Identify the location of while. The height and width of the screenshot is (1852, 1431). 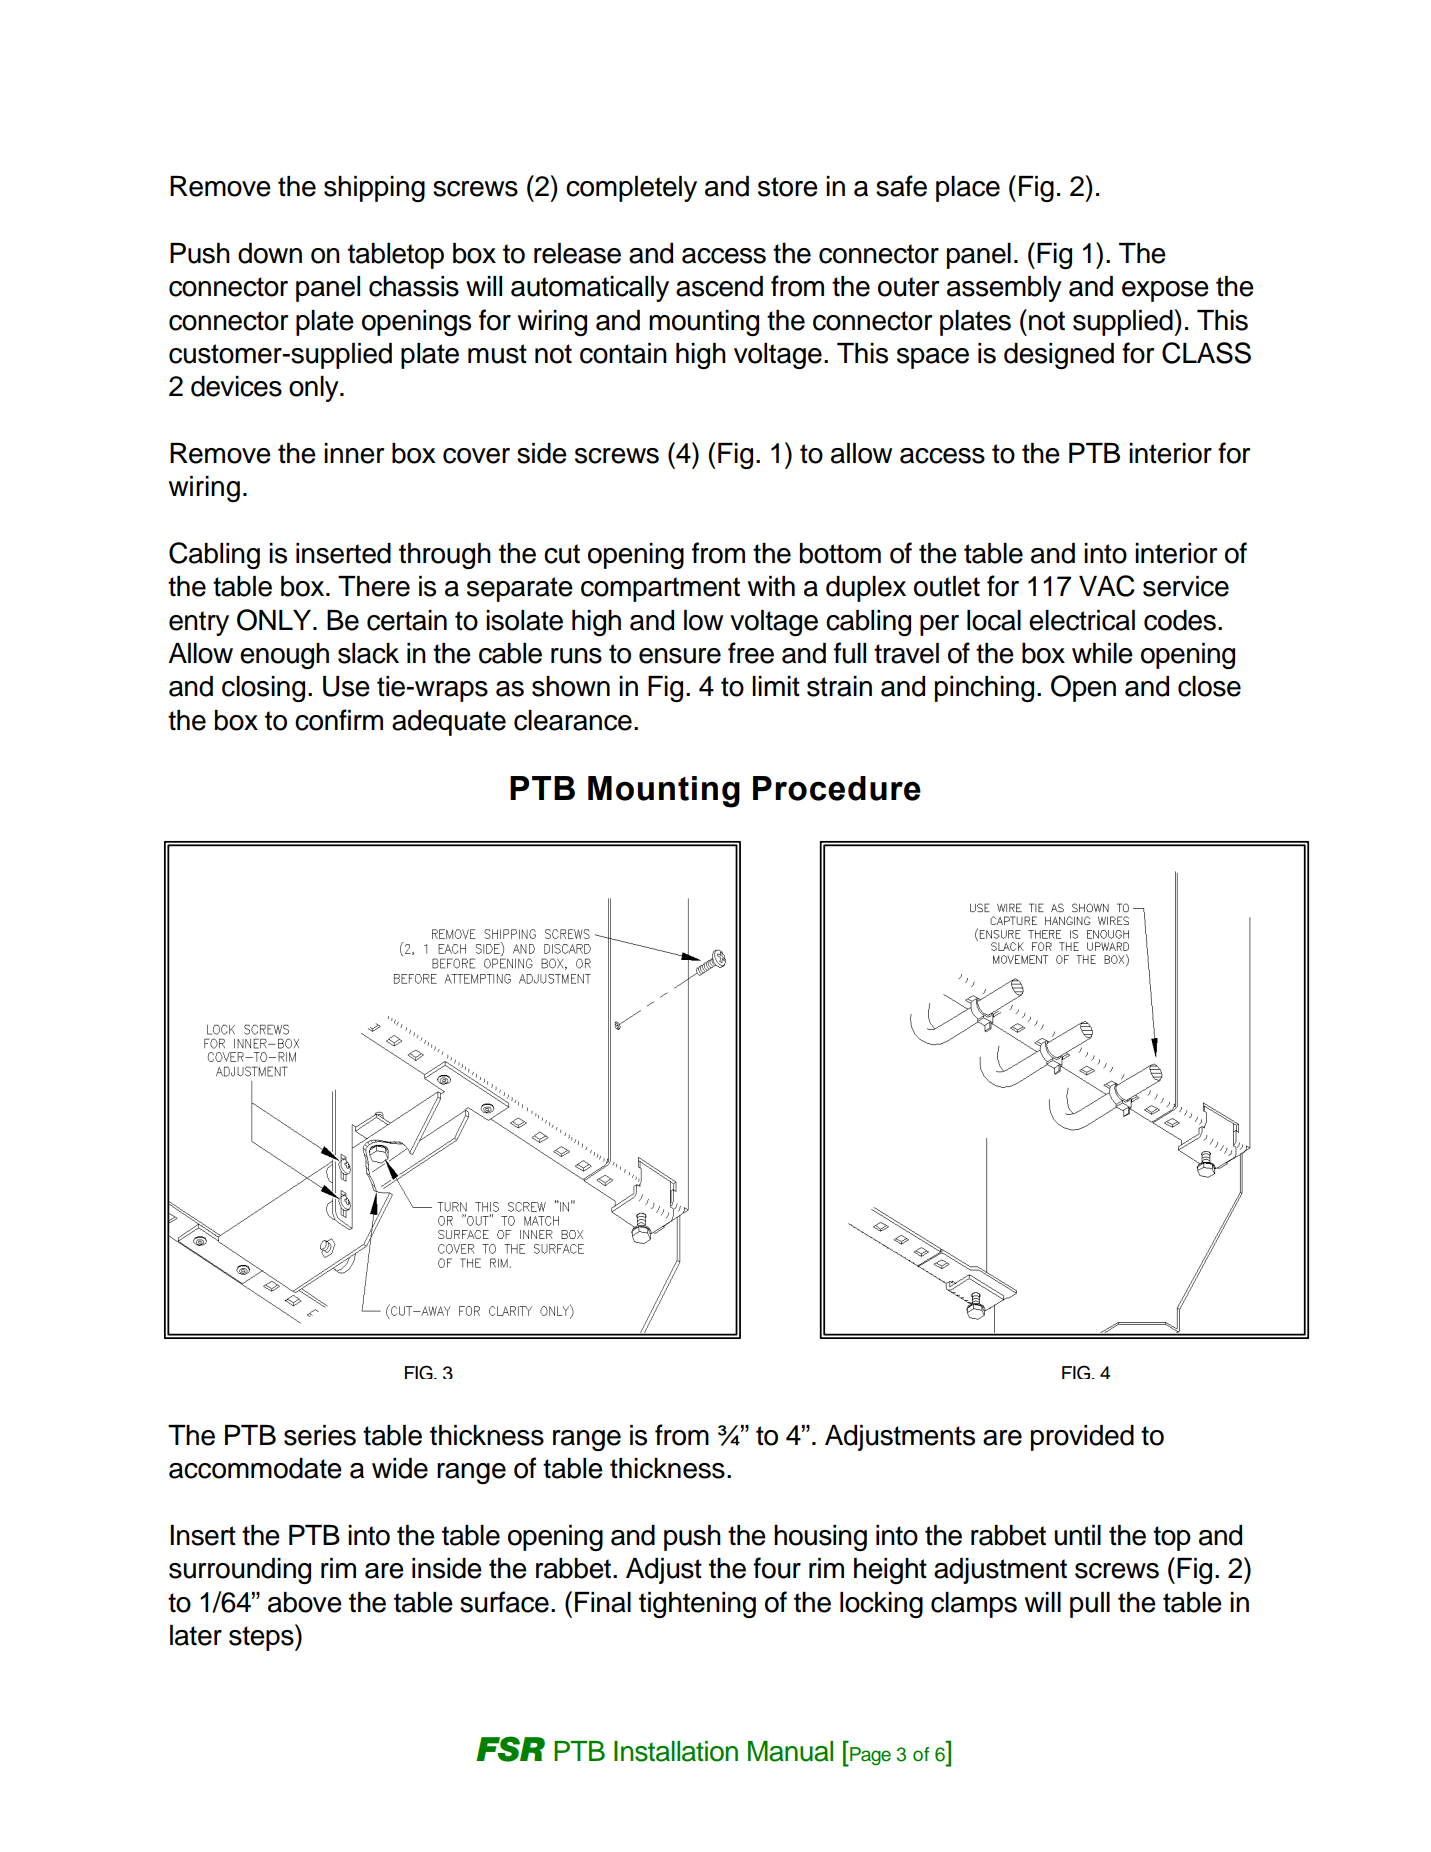
(1102, 653).
